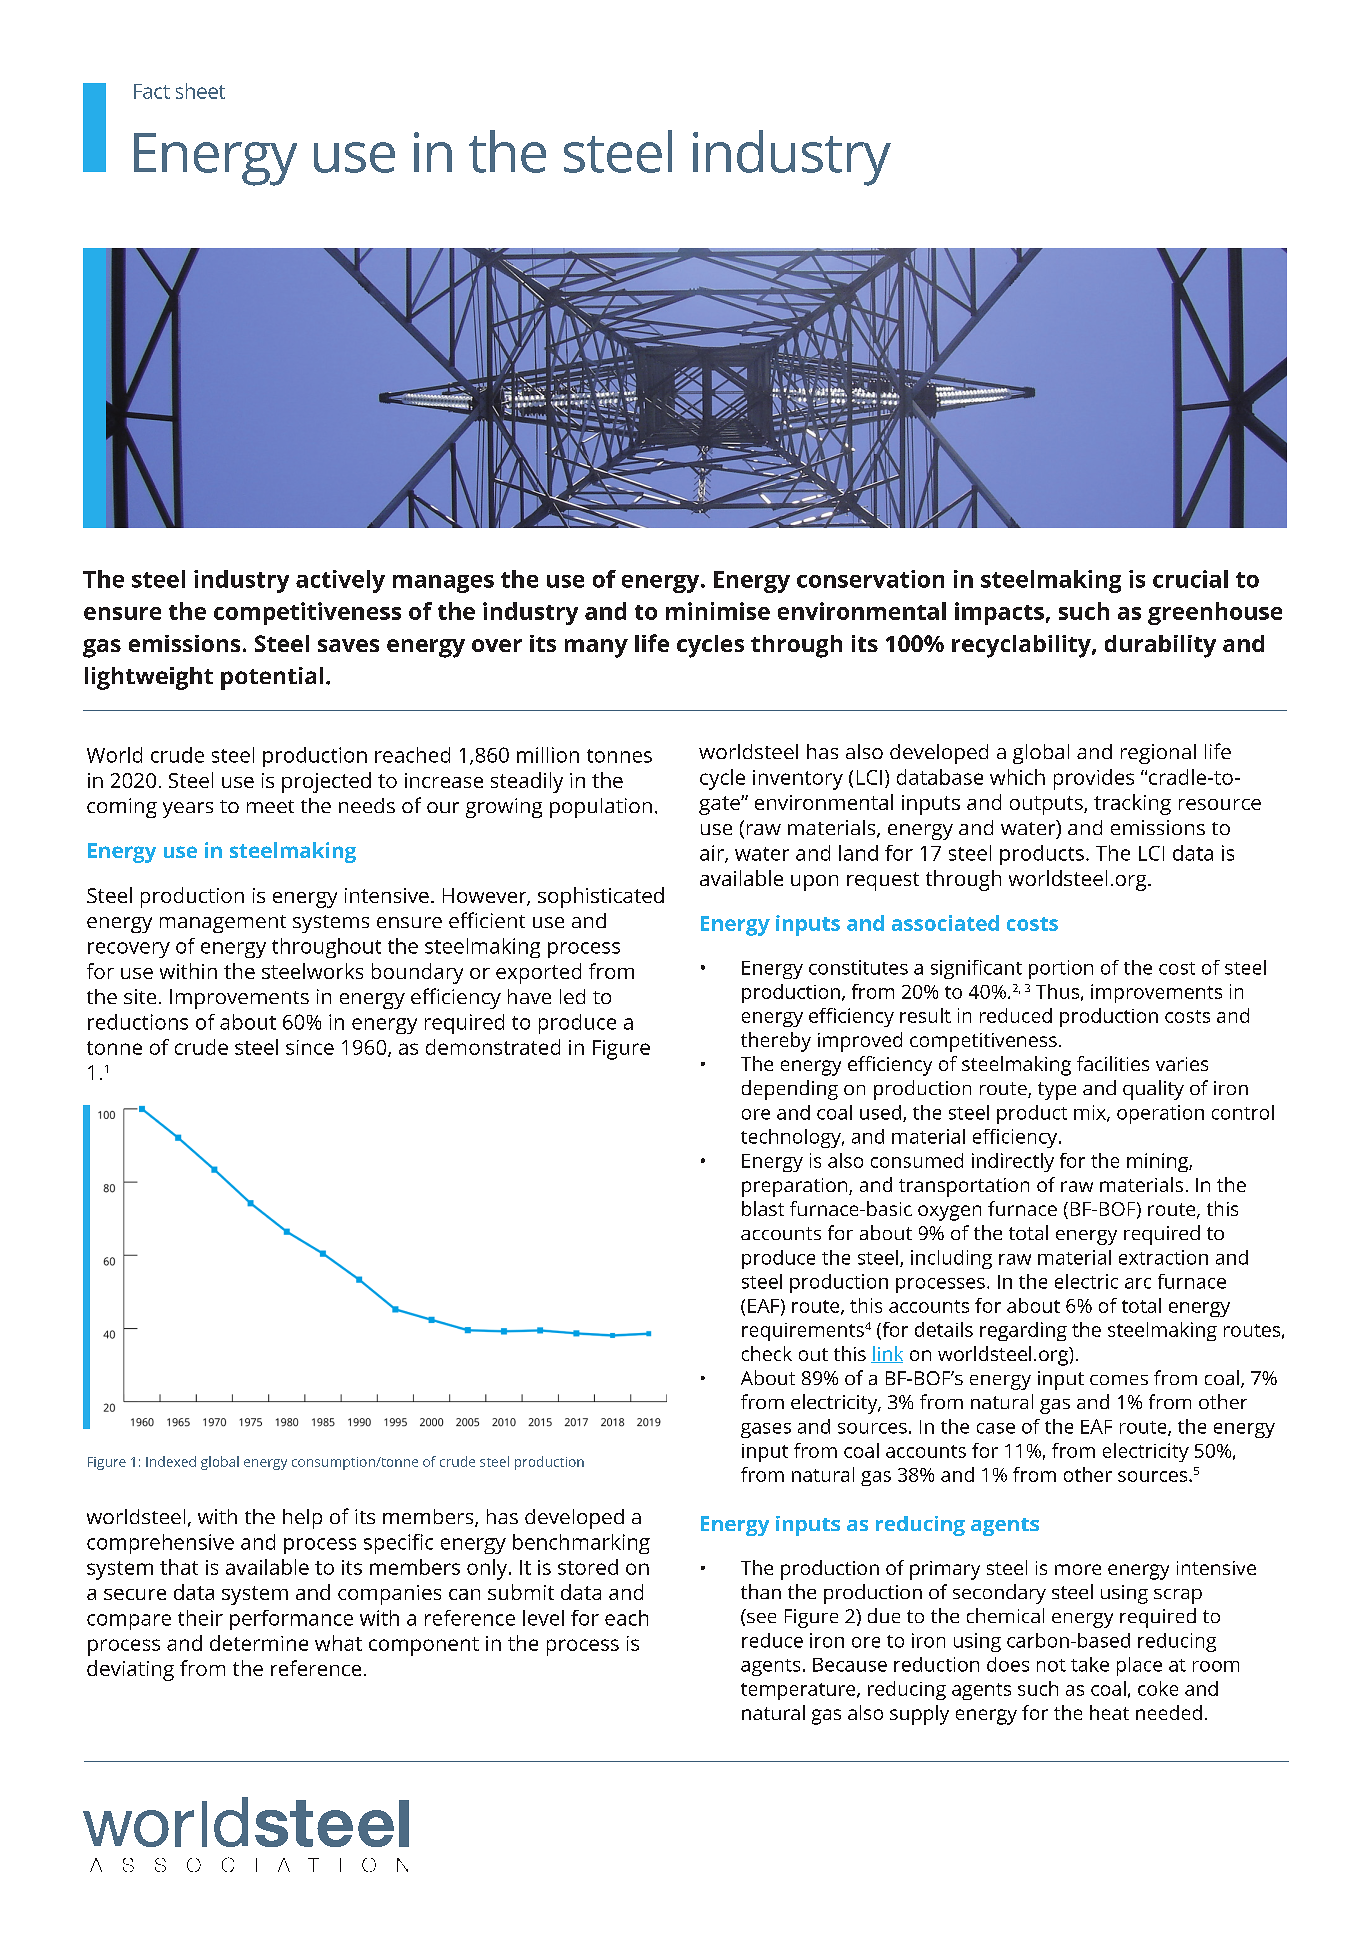  What do you see at coordinates (200, 91) in the document?
I see `sheet` at bounding box center [200, 91].
